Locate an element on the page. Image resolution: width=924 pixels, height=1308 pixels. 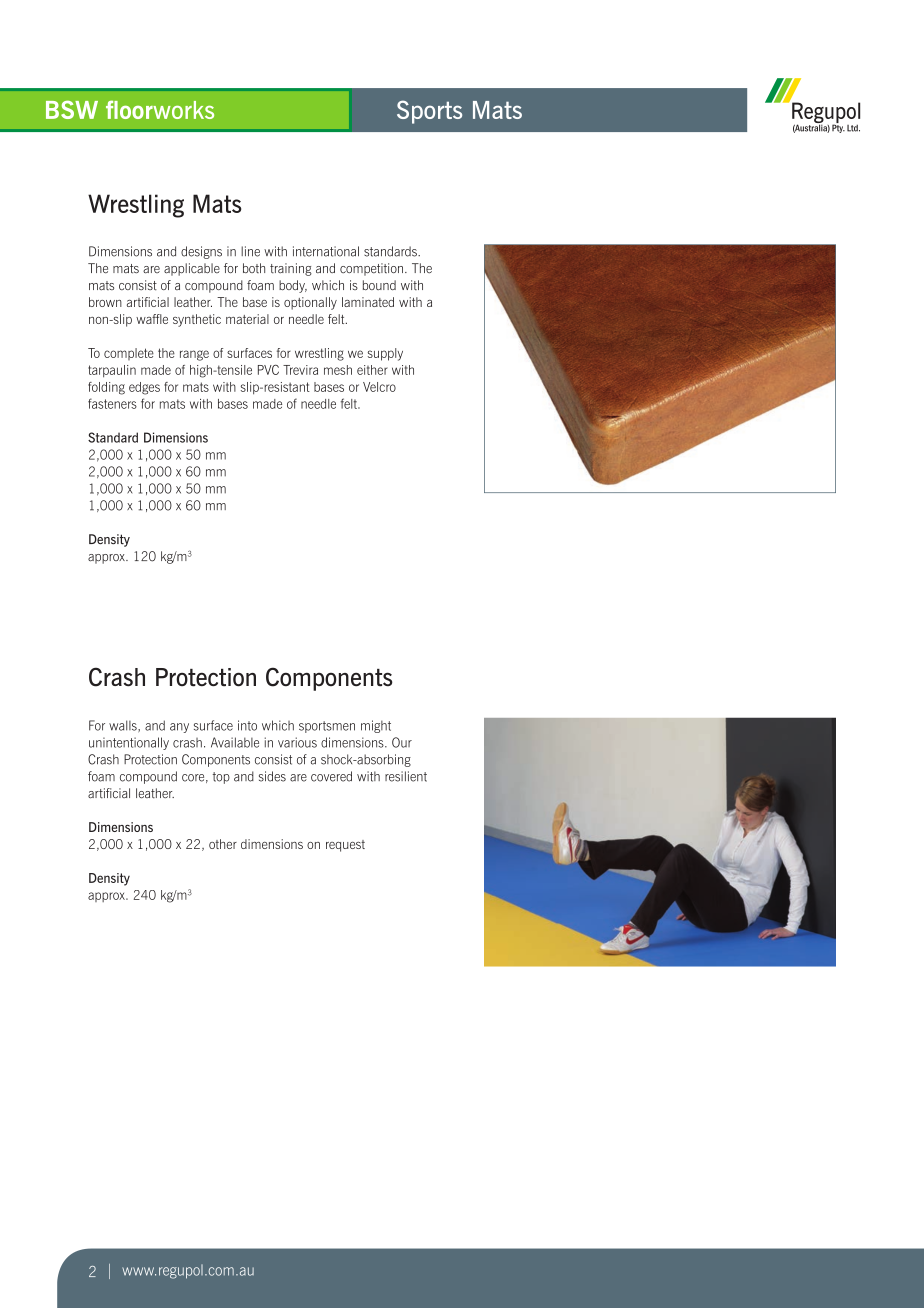
edges is located at coordinates (144, 388).
